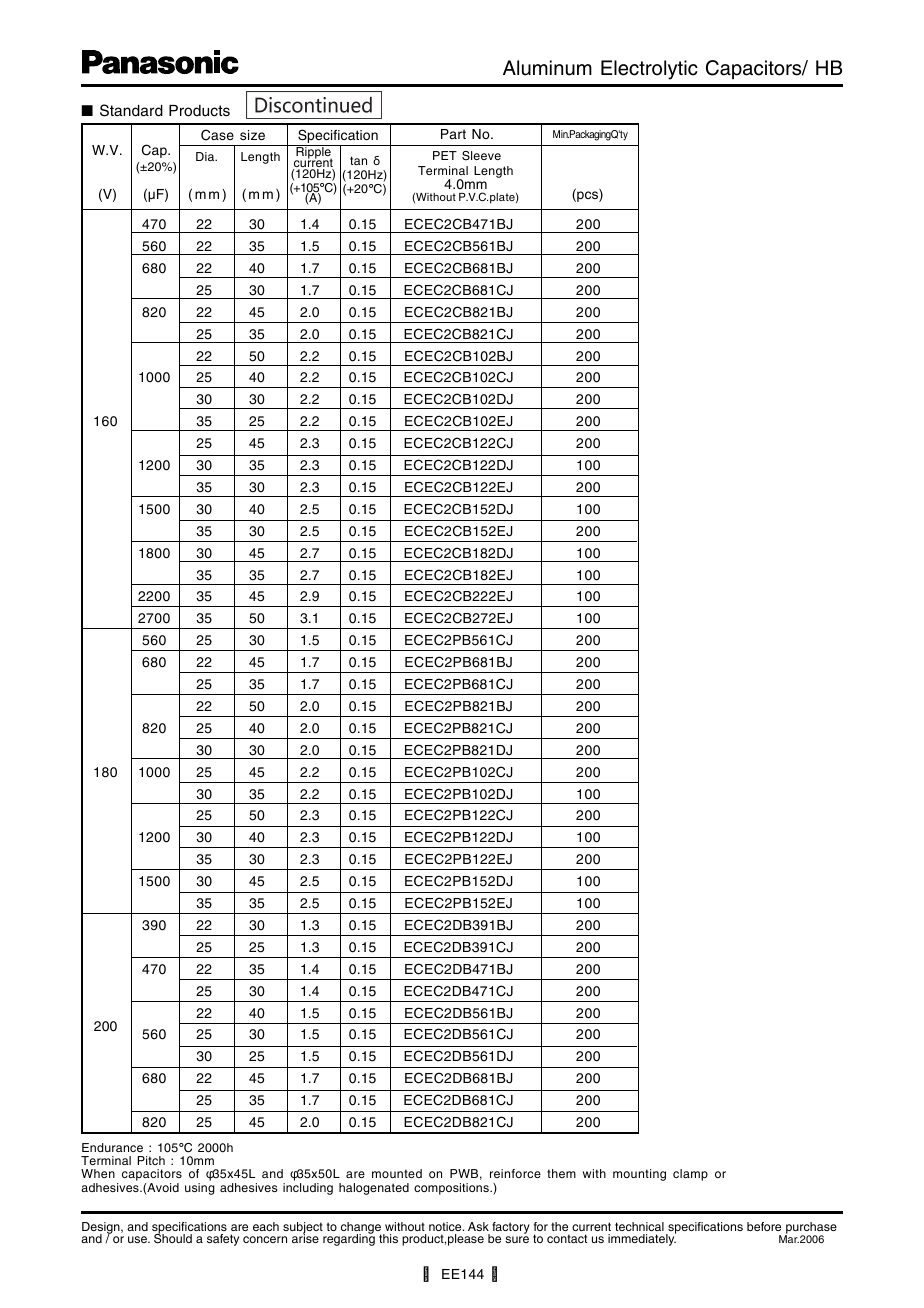  What do you see at coordinates (649, 70) in the document?
I see `Electrolytic` at bounding box center [649, 70].
